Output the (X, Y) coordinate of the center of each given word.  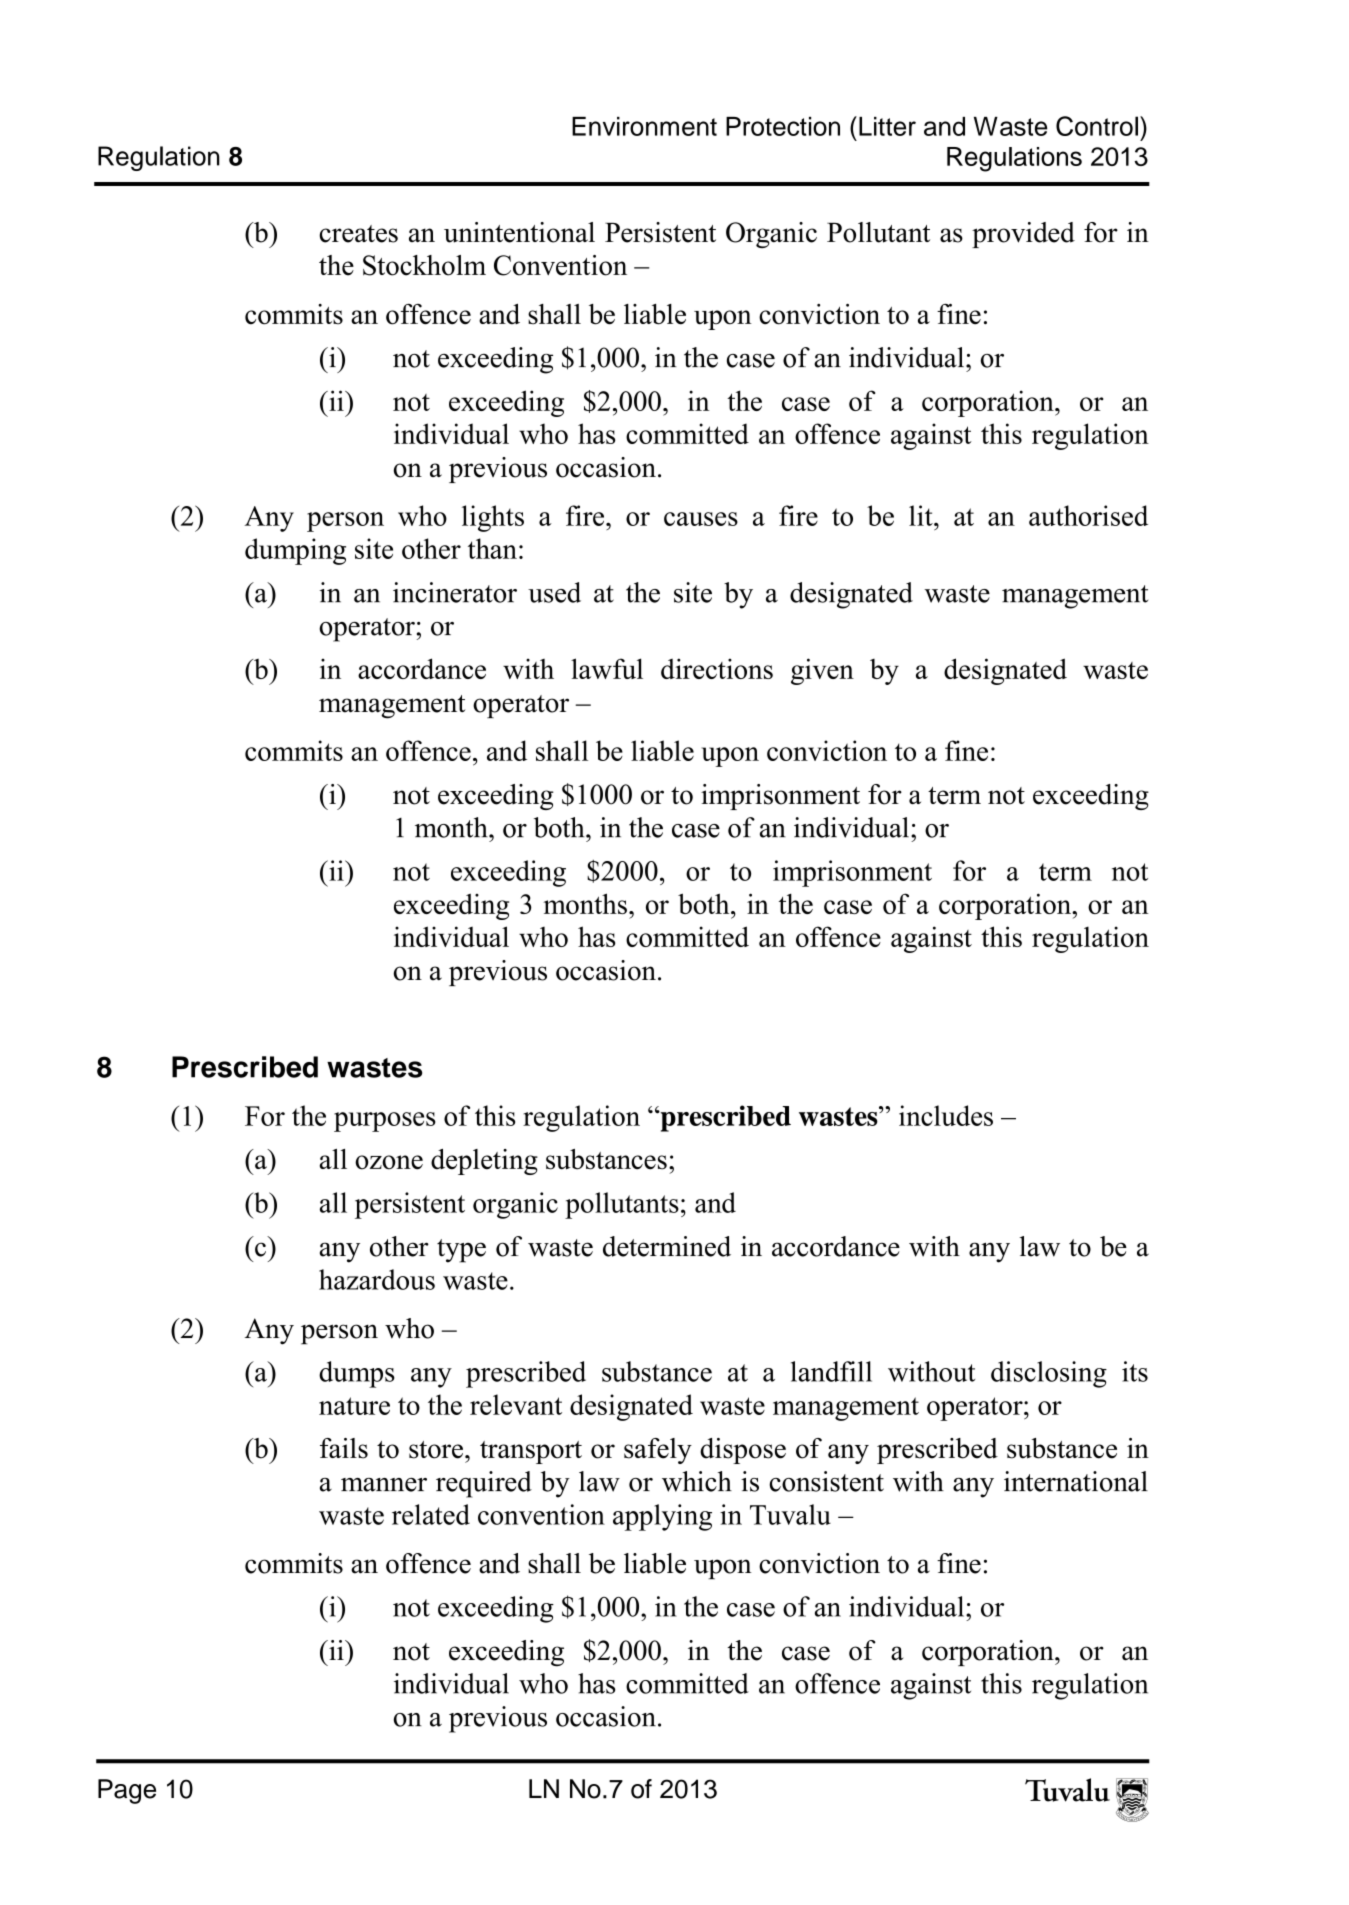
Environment (644, 126)
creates (358, 234)
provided (1023, 235)
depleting (484, 1162)
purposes (385, 1122)
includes (946, 1115)
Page (127, 1791)
